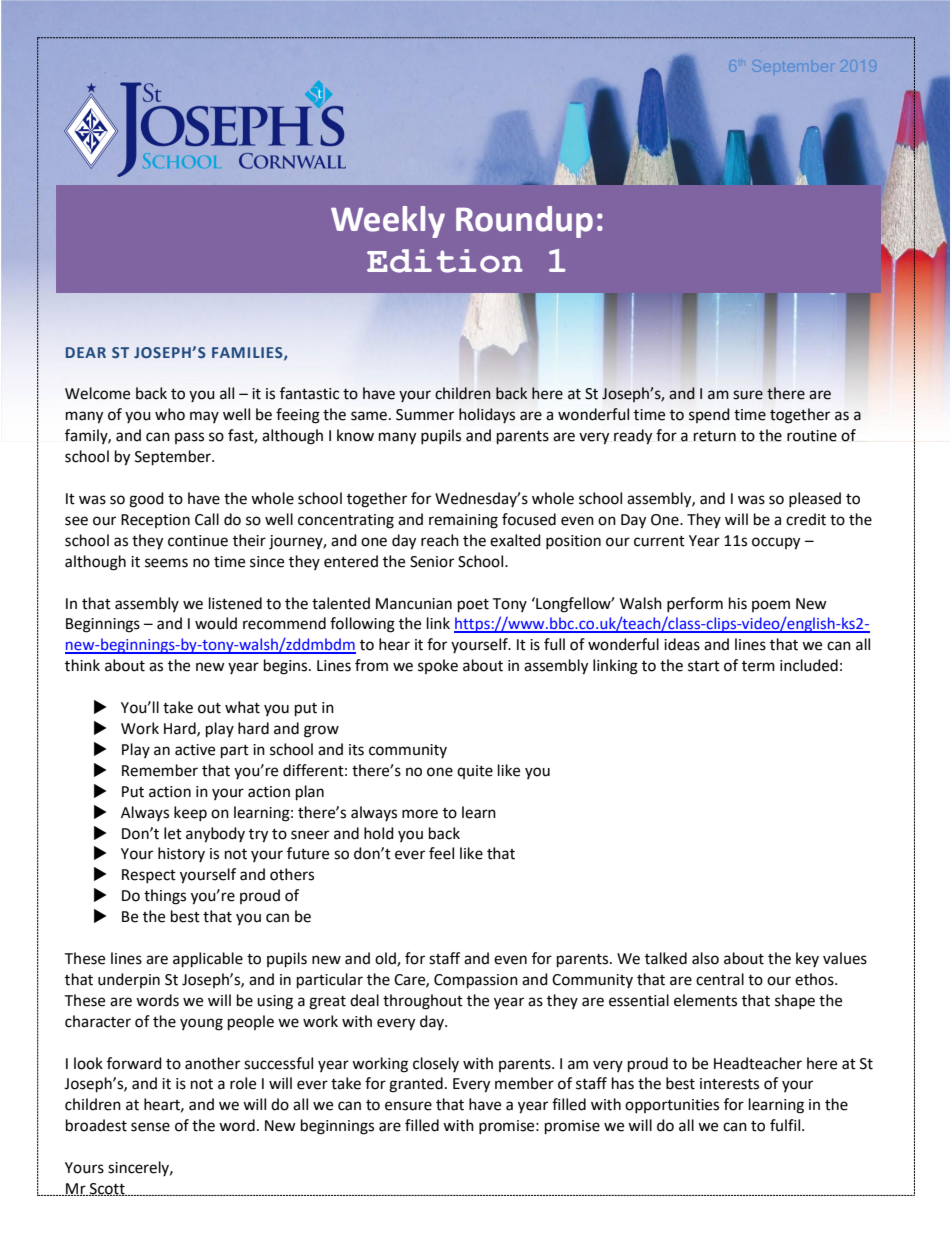 Image resolution: width=952 pixels, height=1233 pixels. What do you see at coordinates (438, 666) in the image?
I see `spoke` at bounding box center [438, 666].
